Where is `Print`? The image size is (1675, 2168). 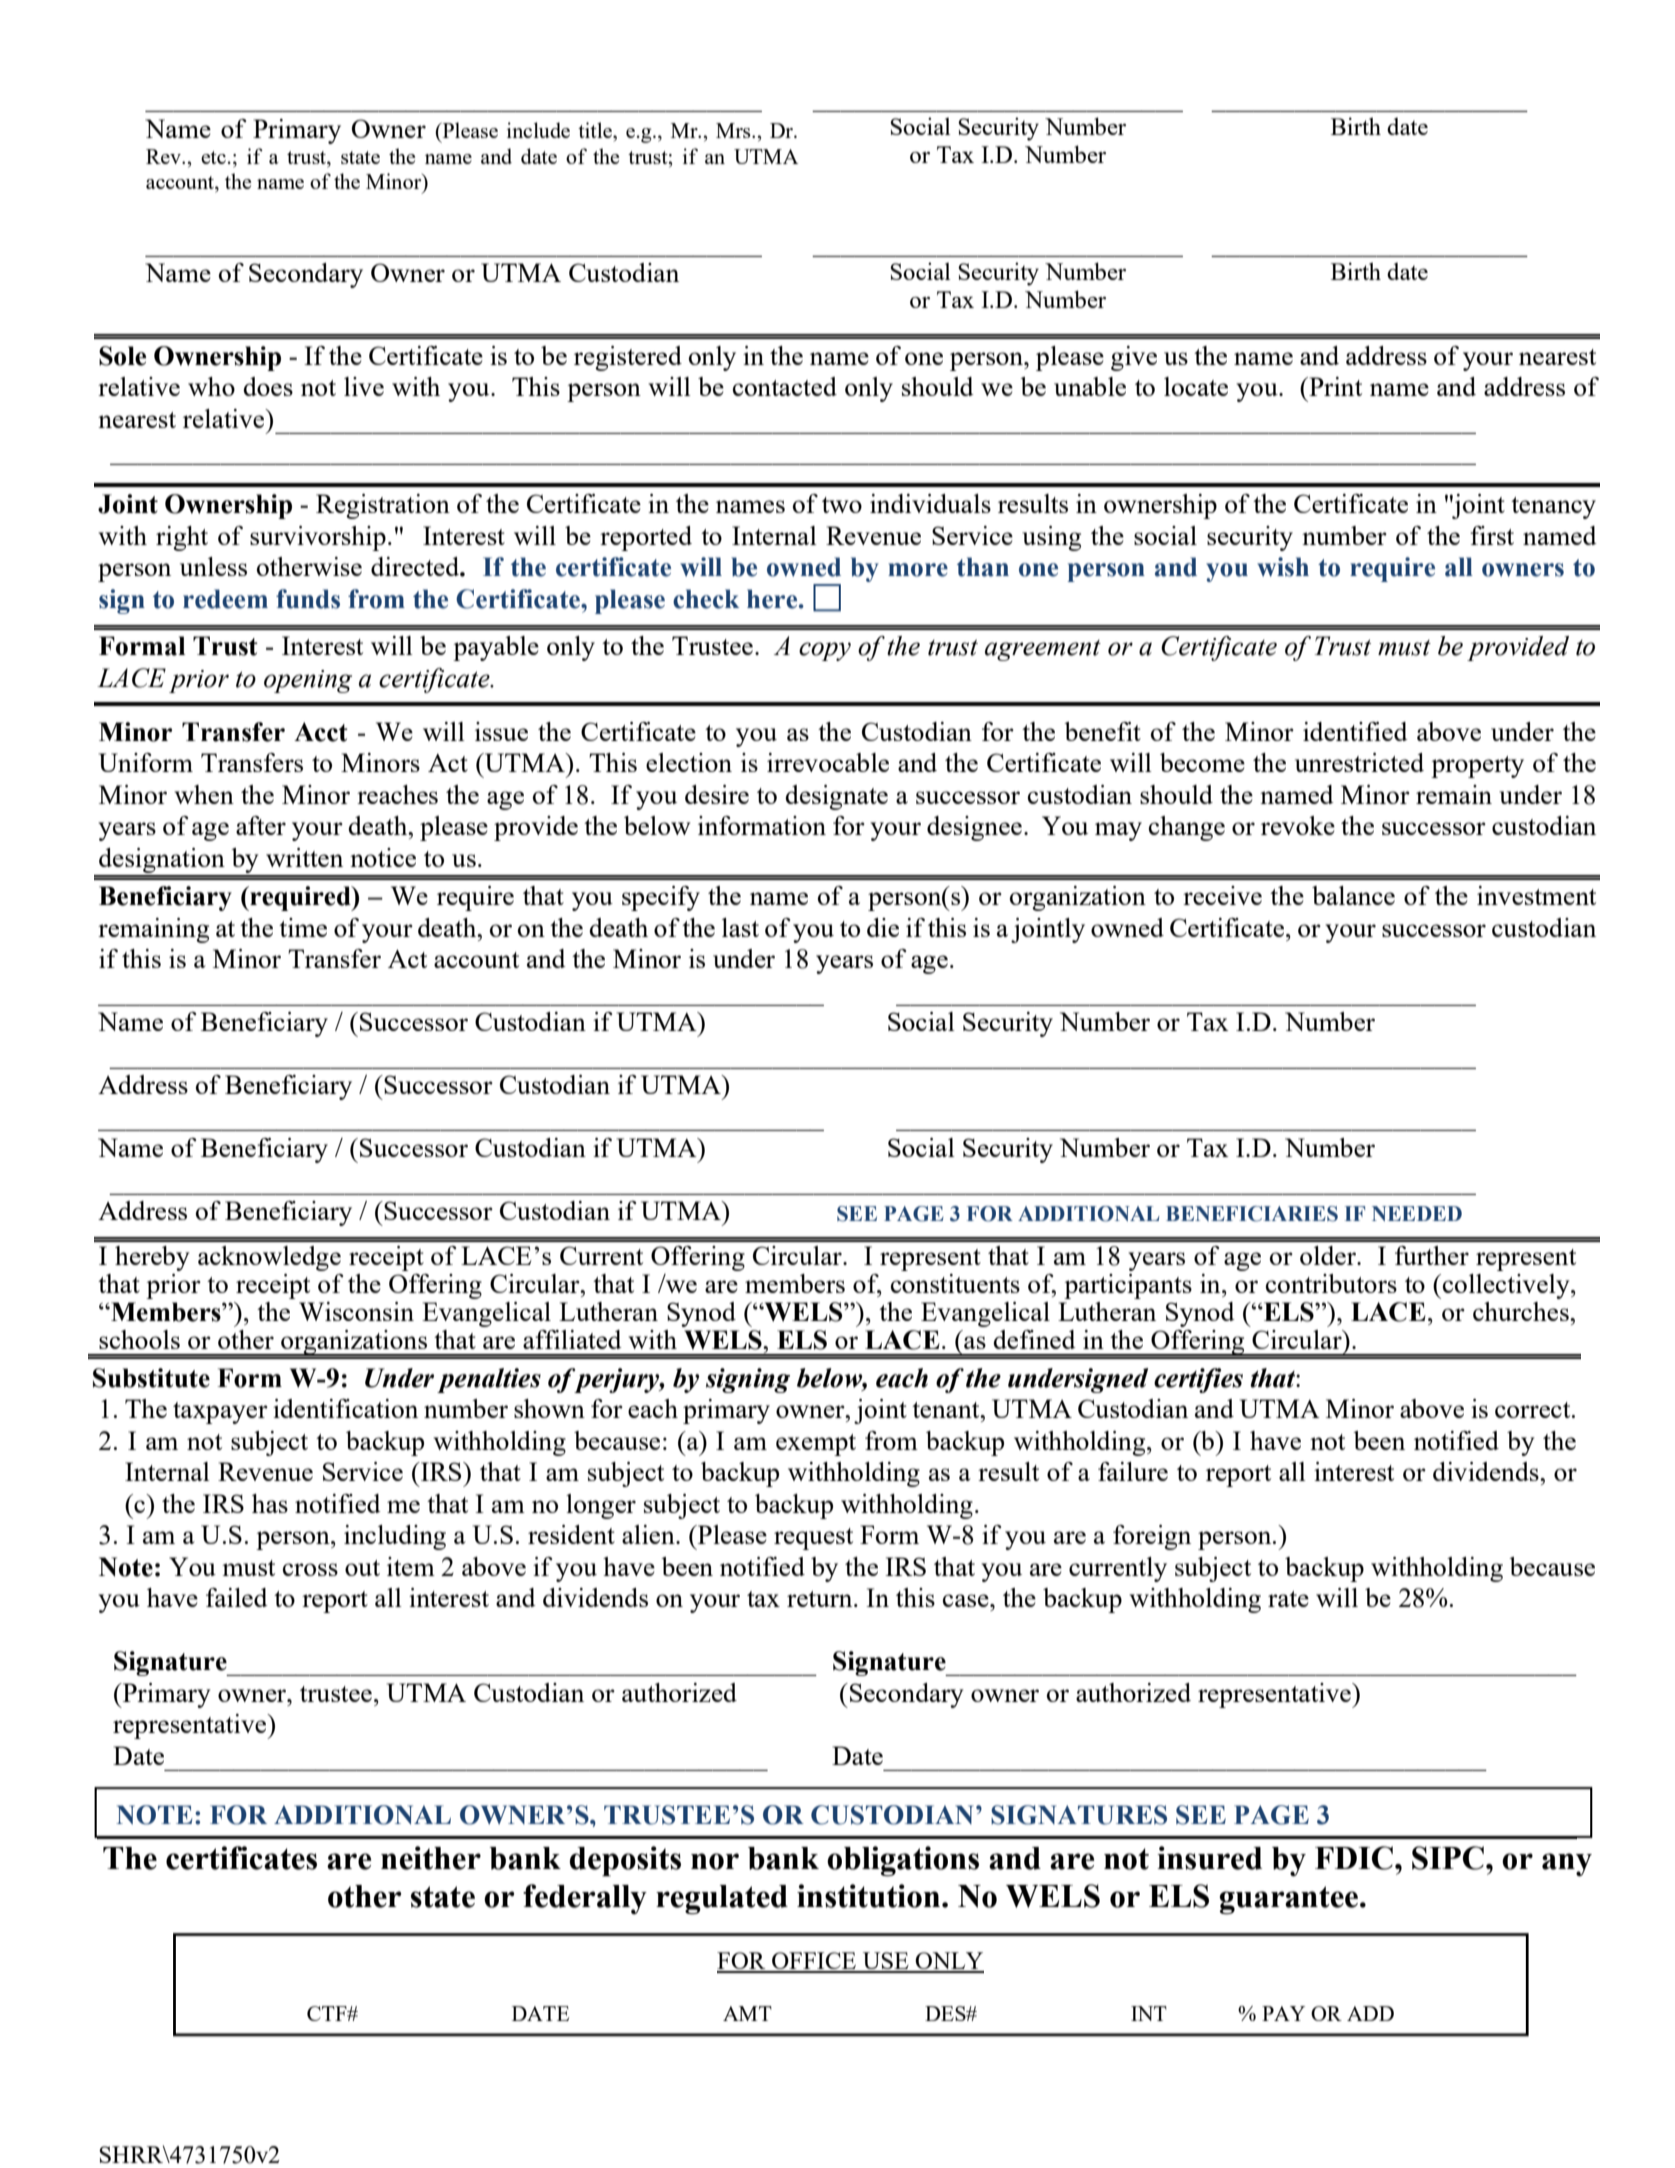 Print is located at coordinates (1334, 386).
